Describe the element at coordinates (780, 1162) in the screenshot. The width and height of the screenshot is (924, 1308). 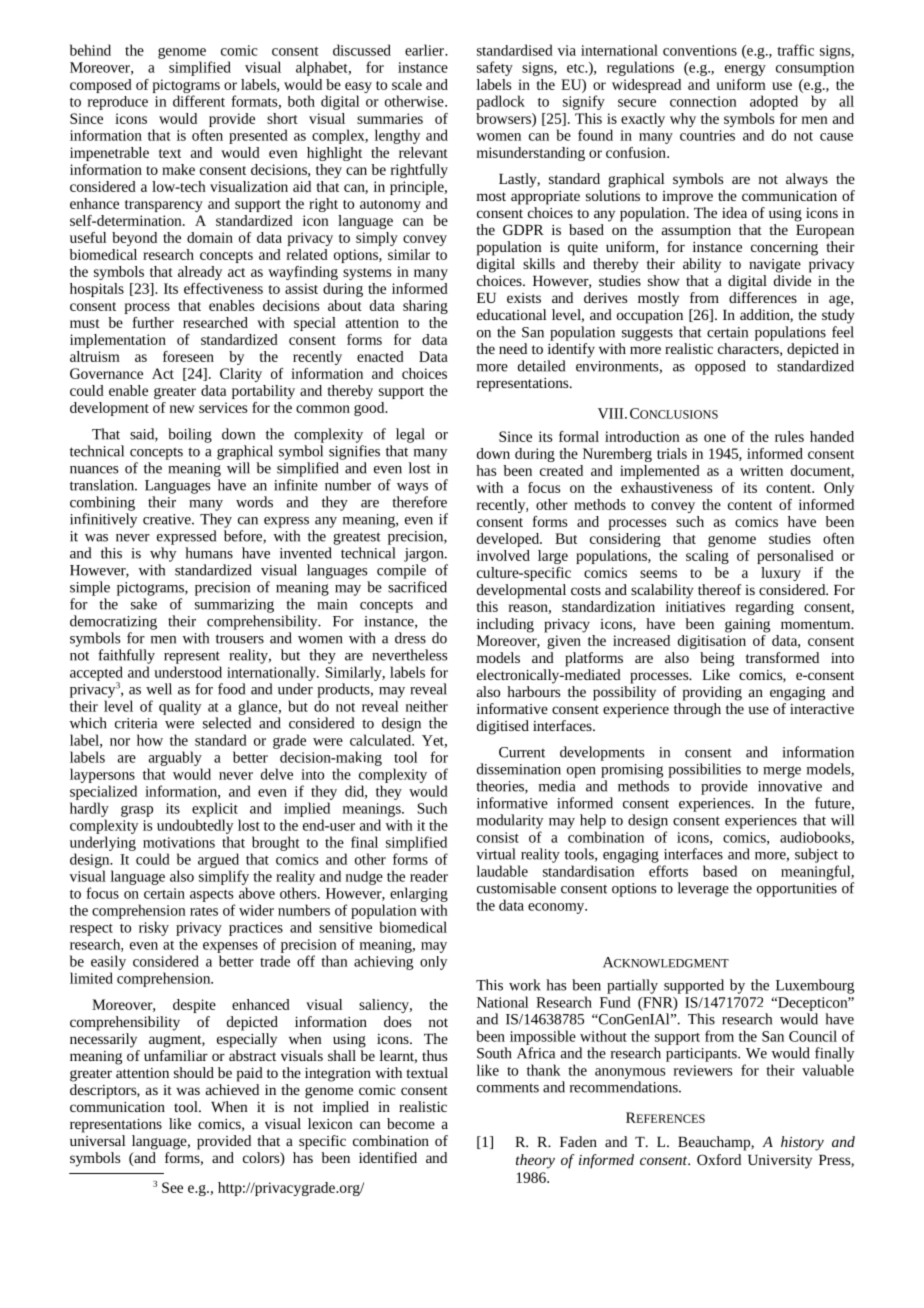
I see `University` at that location.
